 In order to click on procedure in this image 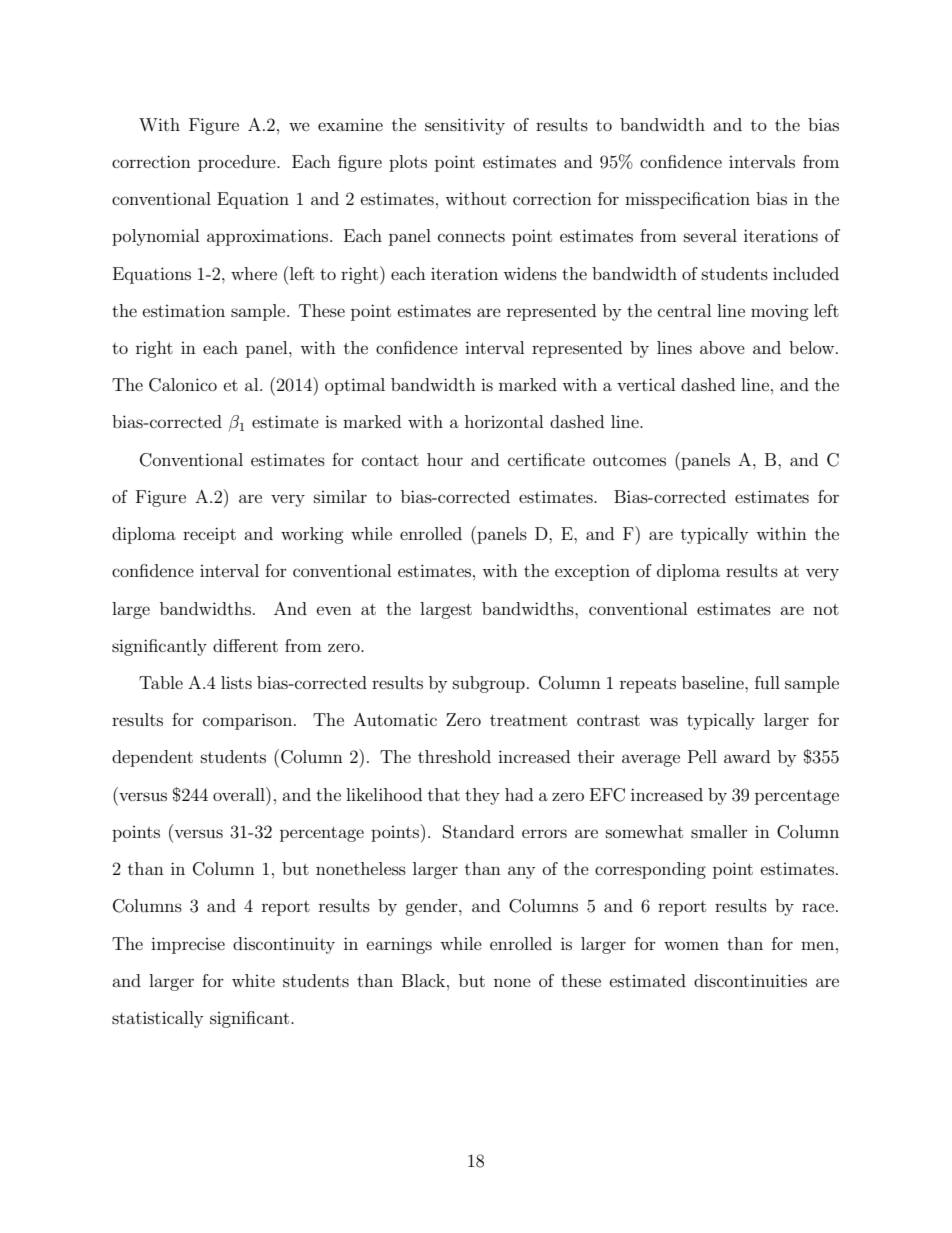, I will do `click(238, 163)`.
